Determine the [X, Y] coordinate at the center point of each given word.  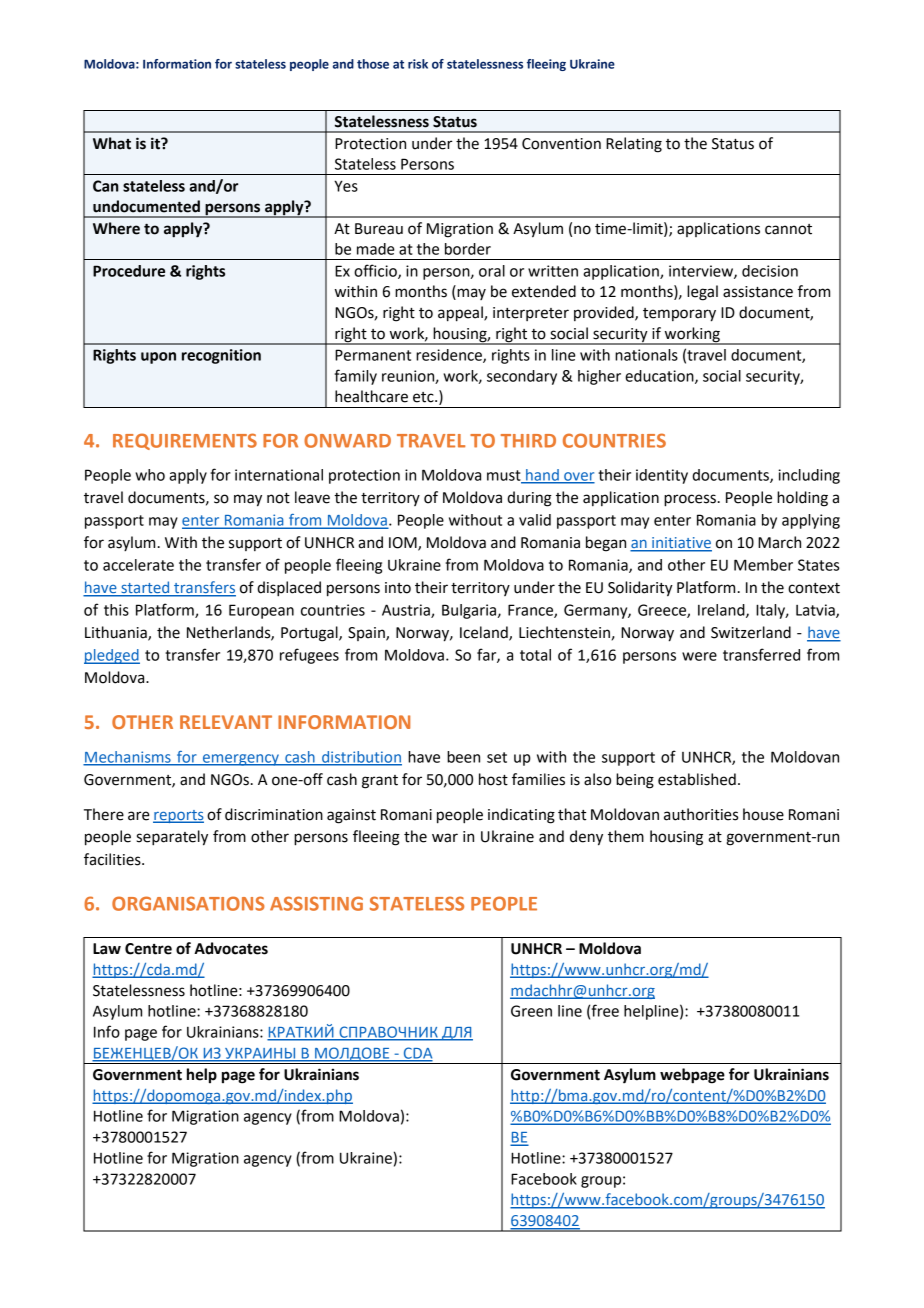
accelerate [138, 565]
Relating [634, 145]
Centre [148, 949]
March [779, 542]
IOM [404, 544]
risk [418, 64]
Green [531, 1011]
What [112, 143]
